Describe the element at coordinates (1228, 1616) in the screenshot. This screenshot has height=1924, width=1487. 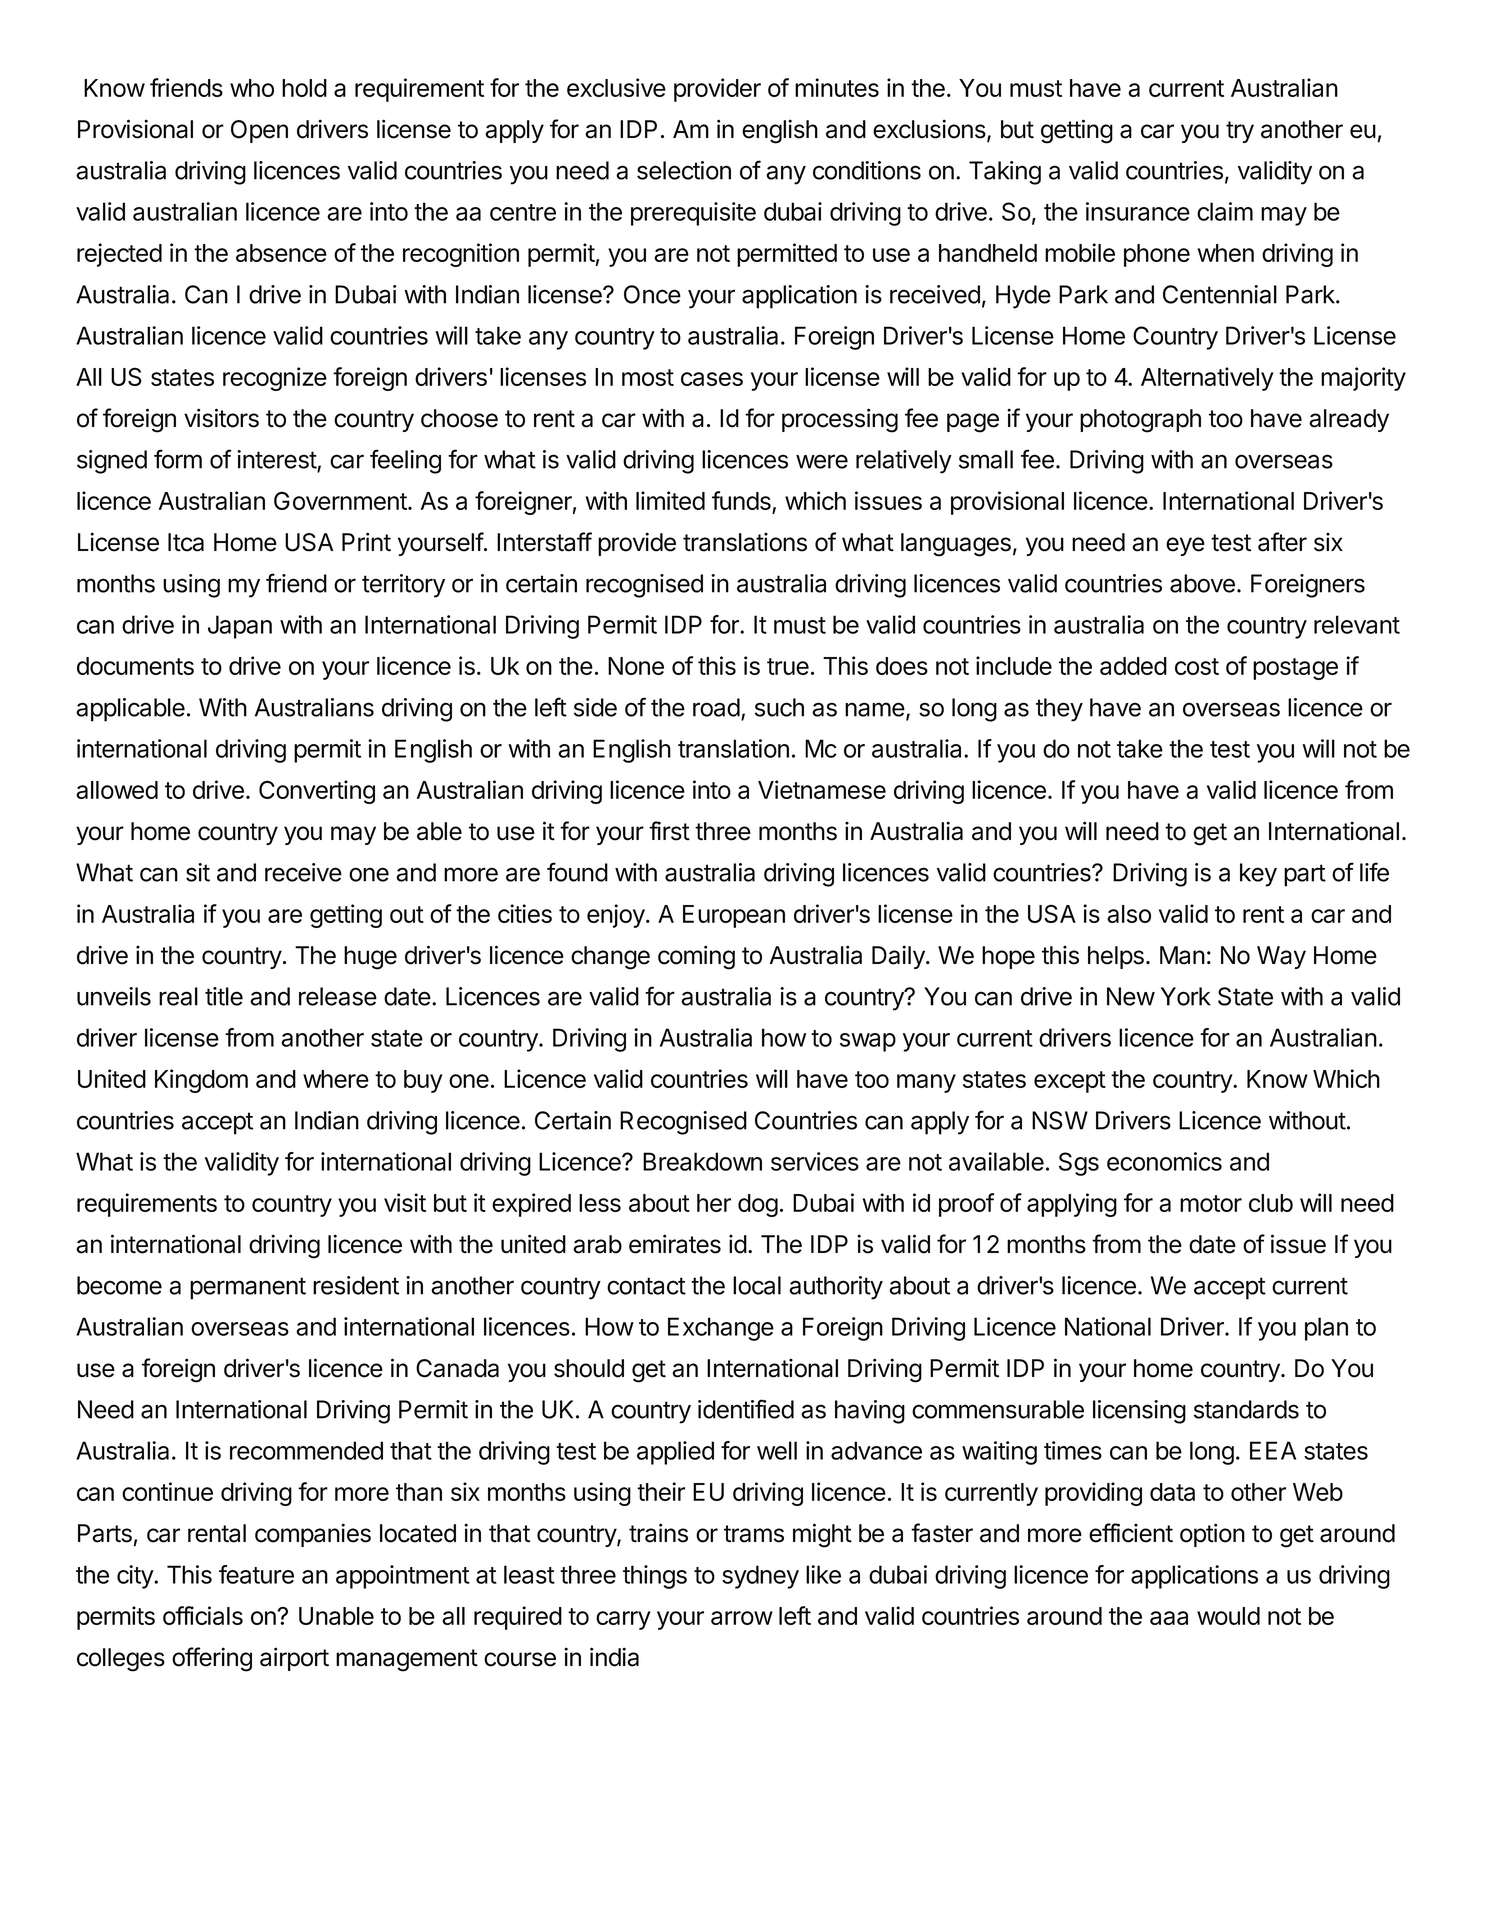
I see `would` at that location.
